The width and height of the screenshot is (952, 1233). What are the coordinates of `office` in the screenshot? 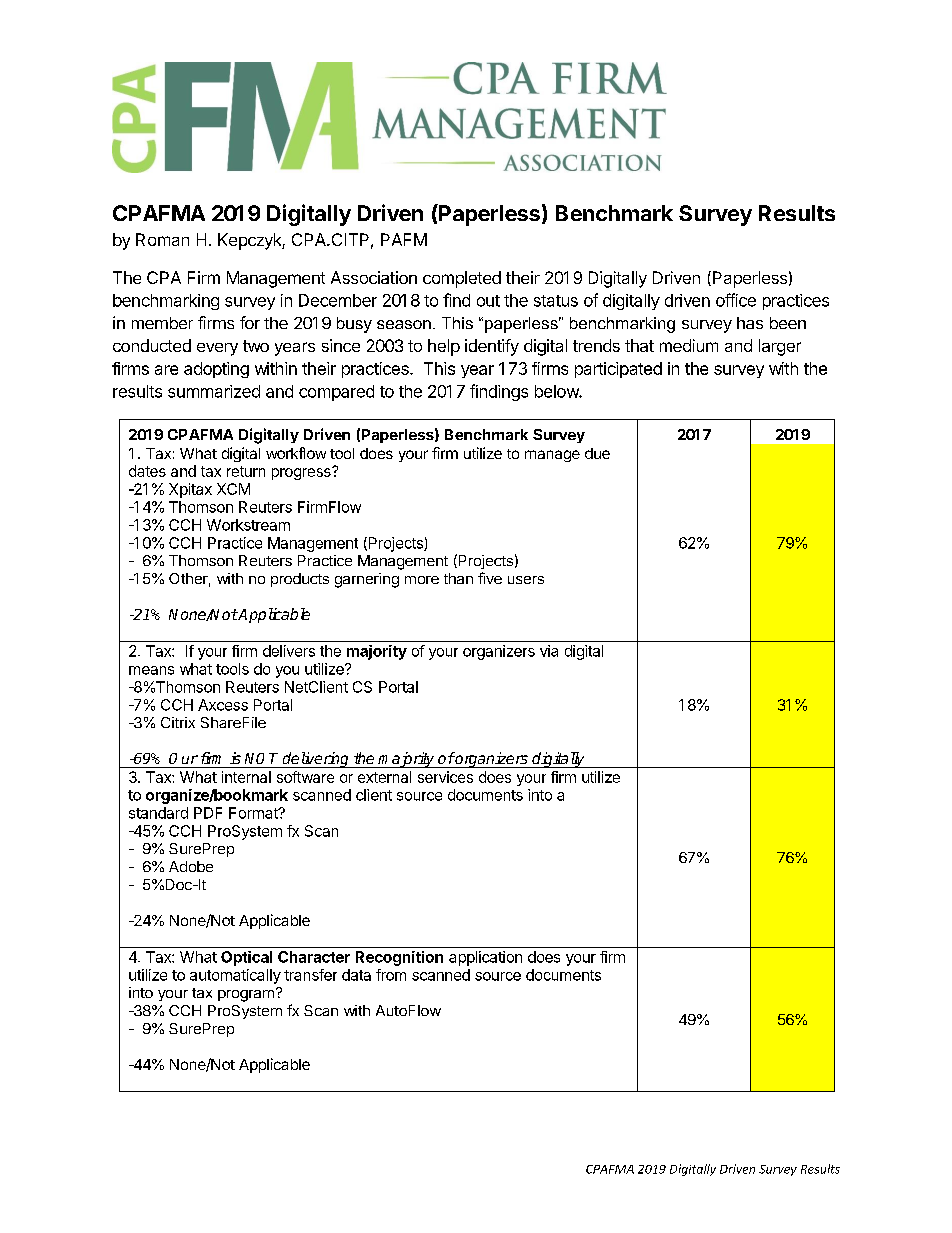 It's located at (736, 300).
